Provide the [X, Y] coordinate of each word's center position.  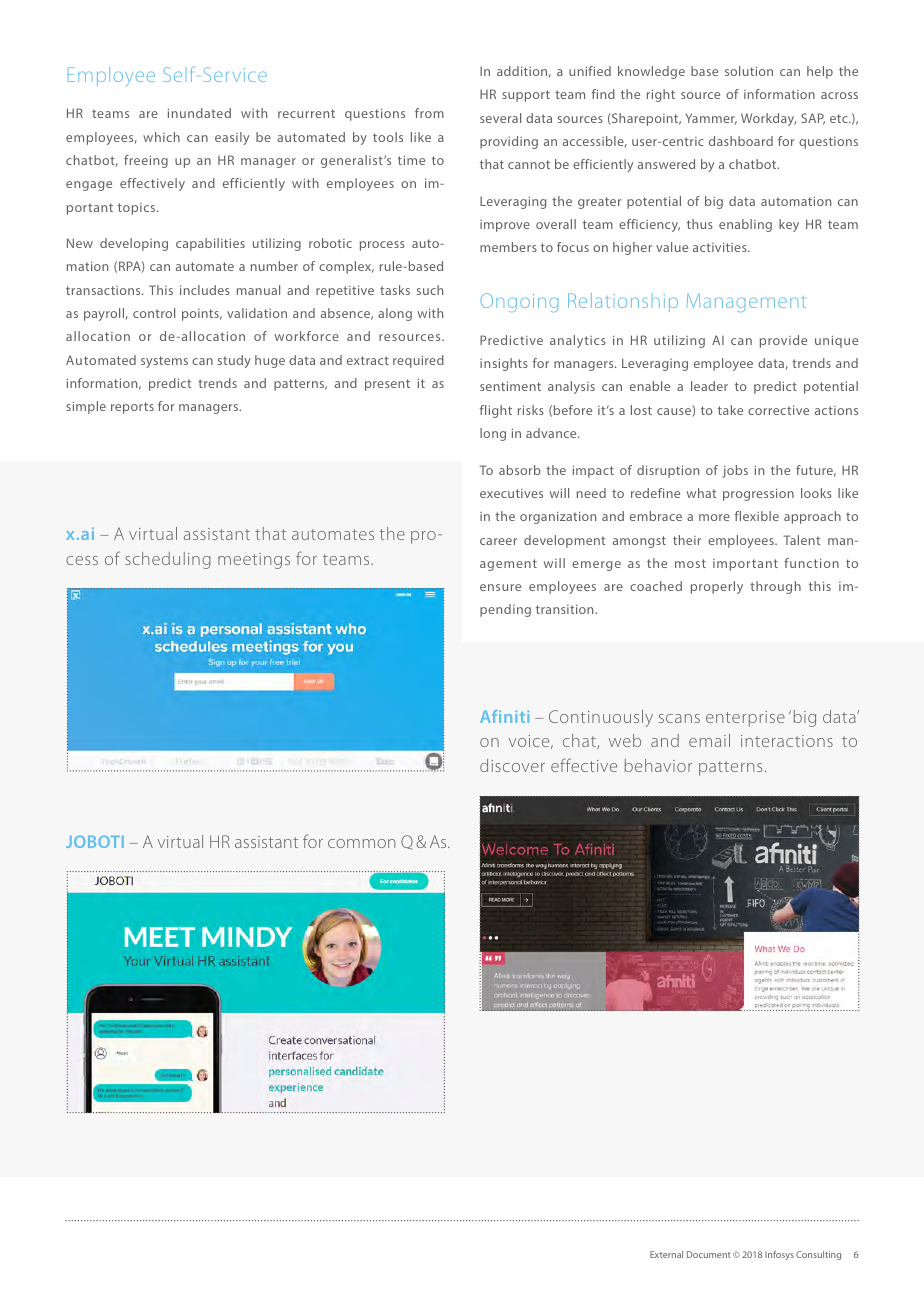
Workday [768, 119]
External [666, 1254]
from [429, 113]
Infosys [779, 1255]
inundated [199, 113]
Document [709, 1254]
